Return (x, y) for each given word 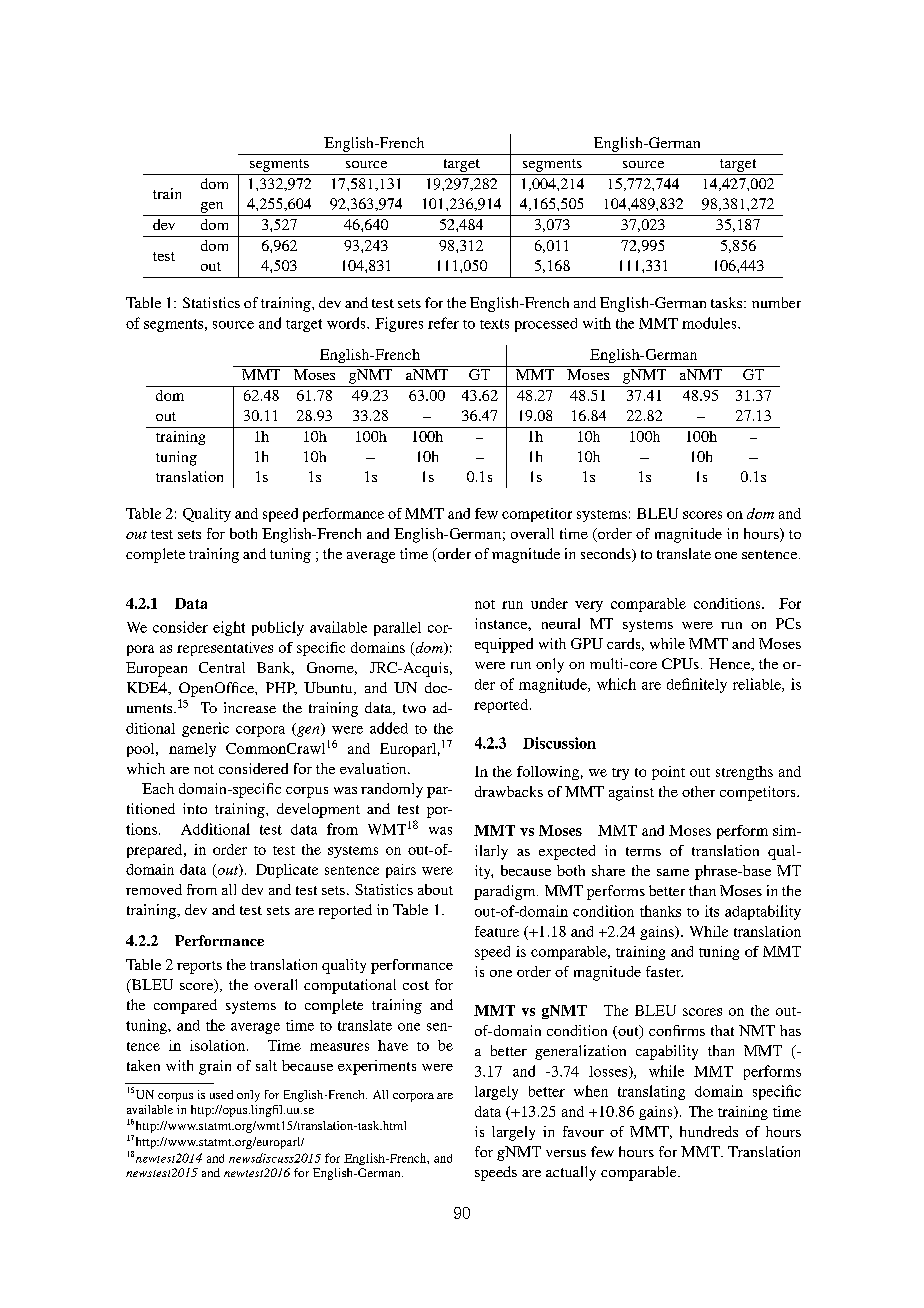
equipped (504, 645)
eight (229, 628)
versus (566, 1153)
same (673, 872)
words (347, 323)
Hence (731, 664)
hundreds (709, 1131)
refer (443, 323)
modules (710, 323)
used (221, 1094)
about (435, 889)
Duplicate (287, 871)
